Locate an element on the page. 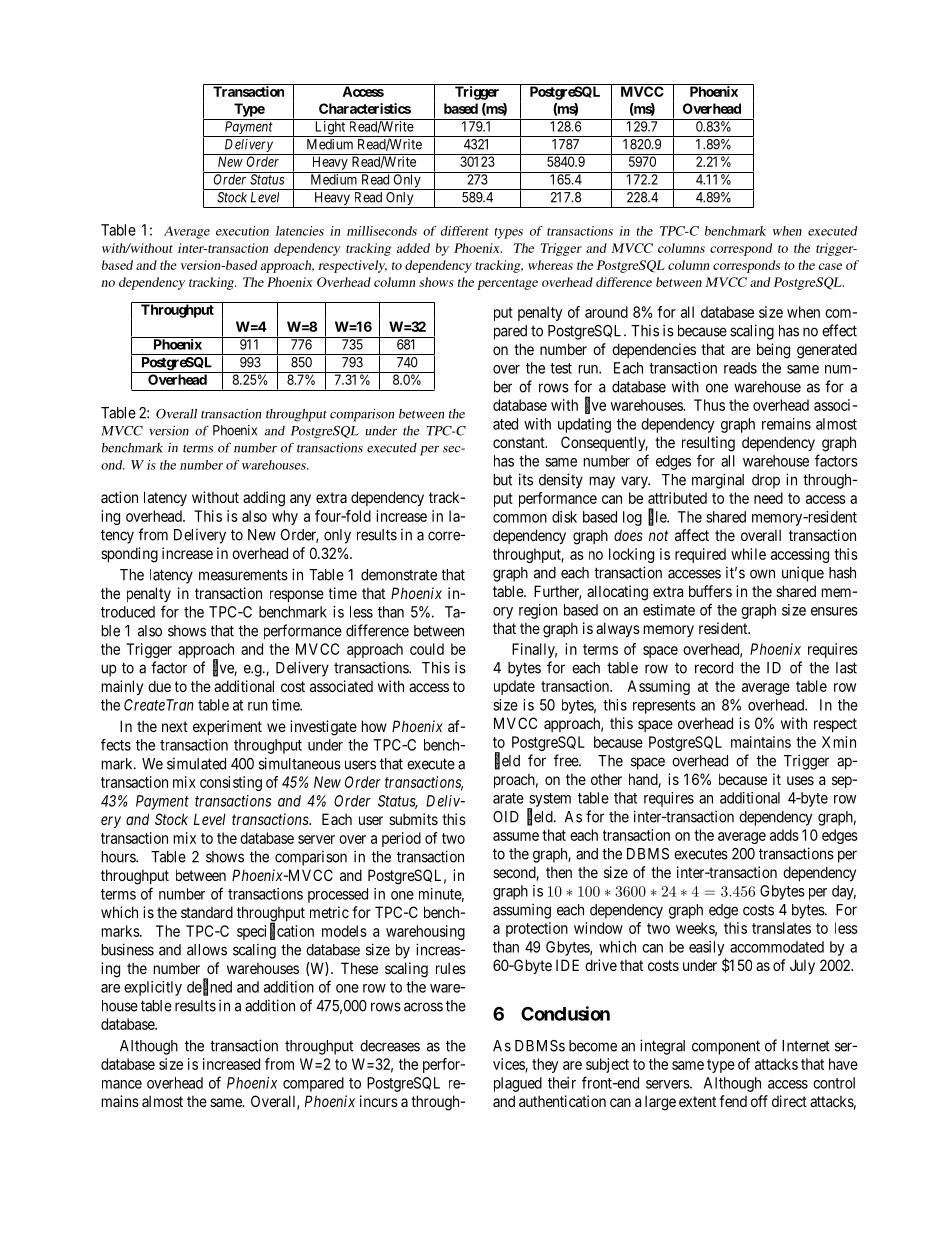  test is located at coordinates (561, 368).
